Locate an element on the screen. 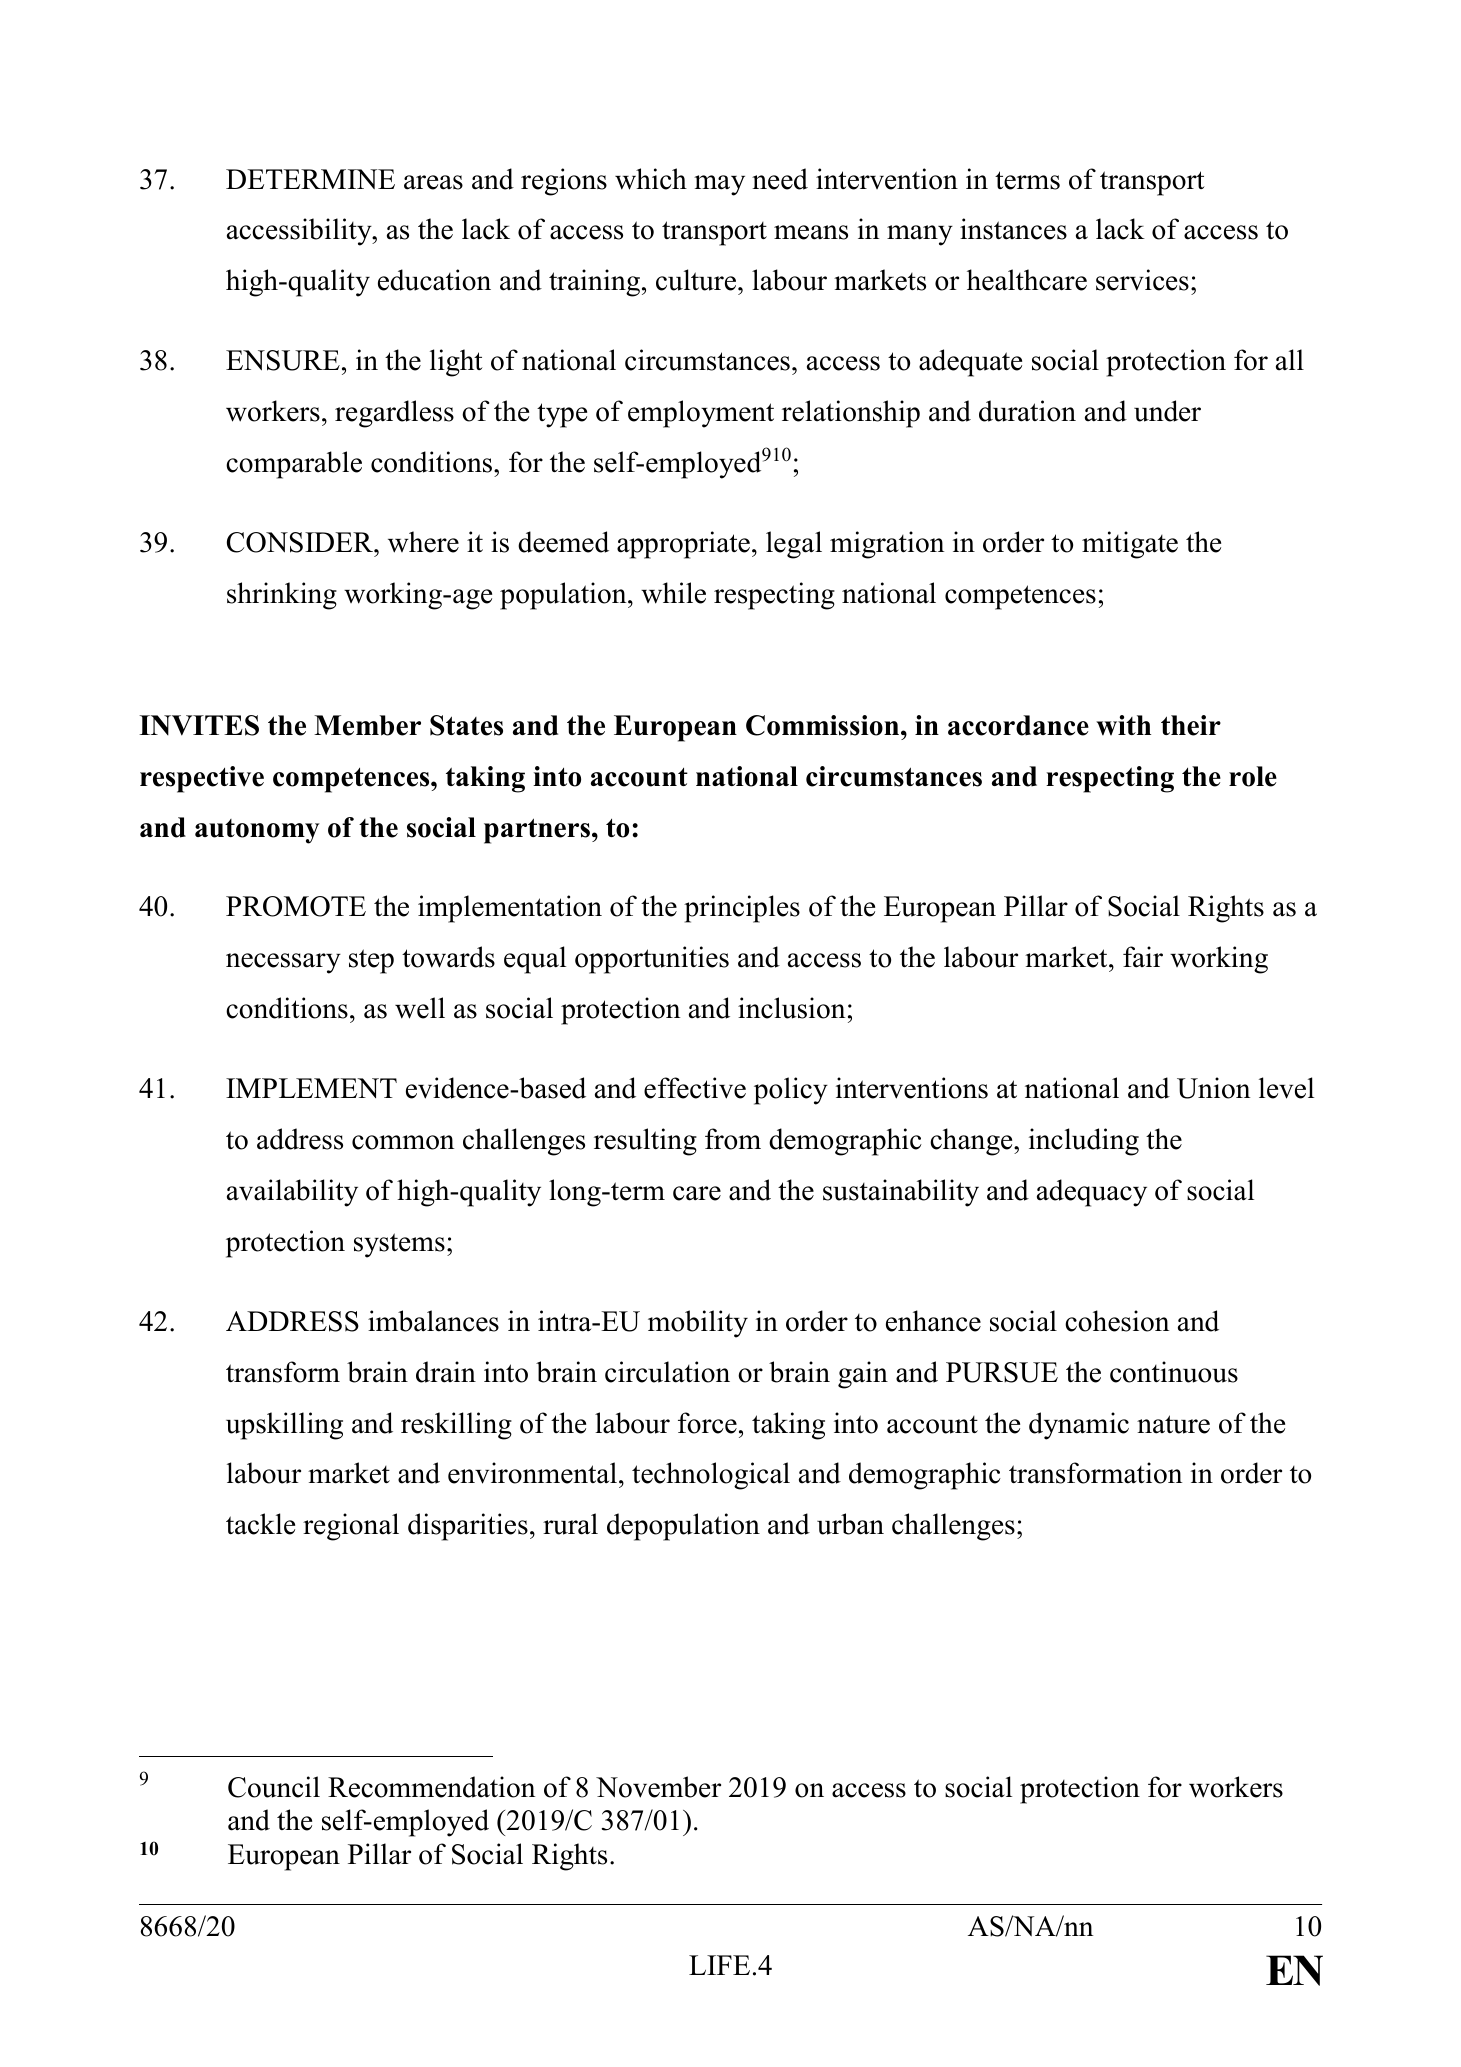  fair is located at coordinates (1143, 957).
